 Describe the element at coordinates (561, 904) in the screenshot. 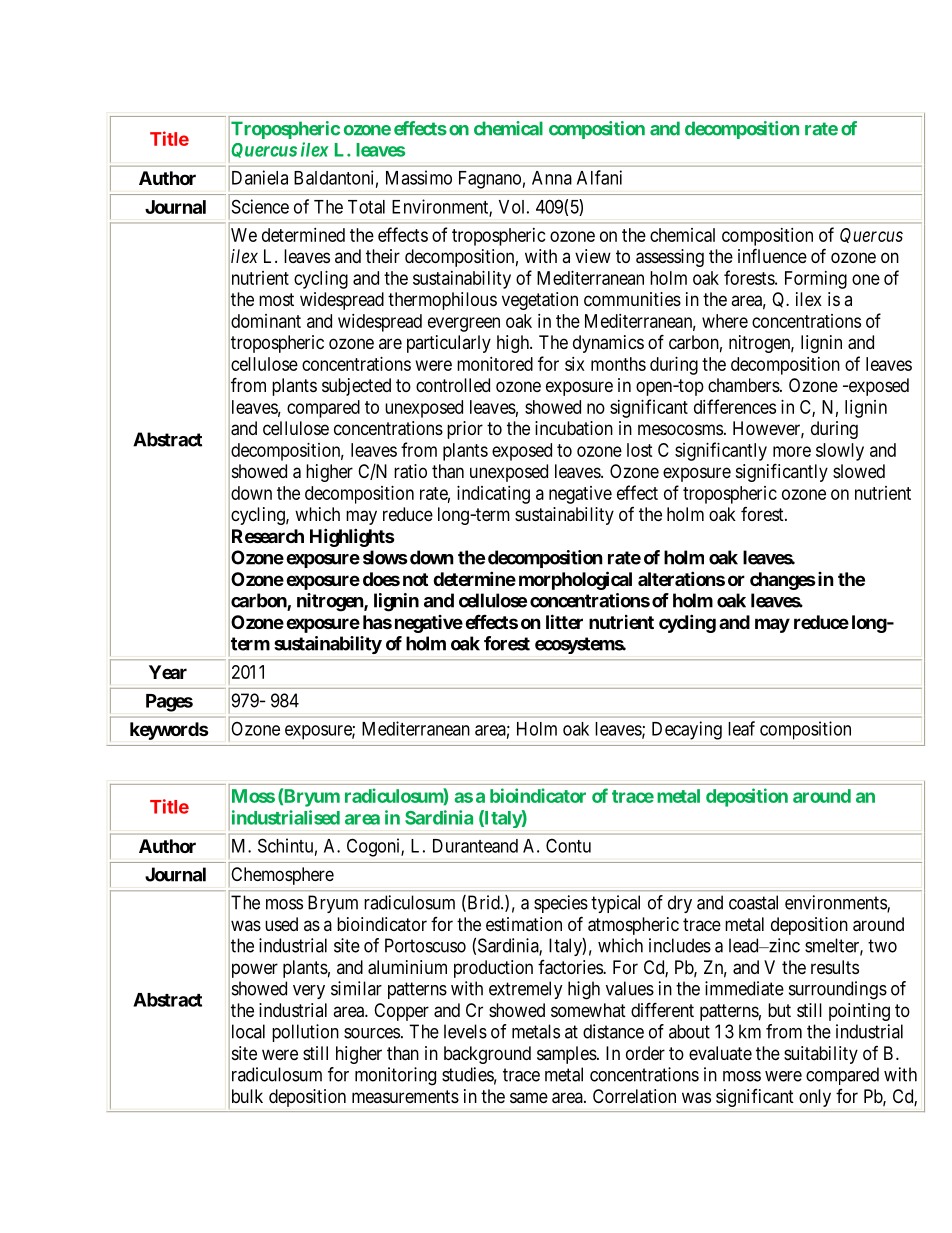

I see `species` at that location.
